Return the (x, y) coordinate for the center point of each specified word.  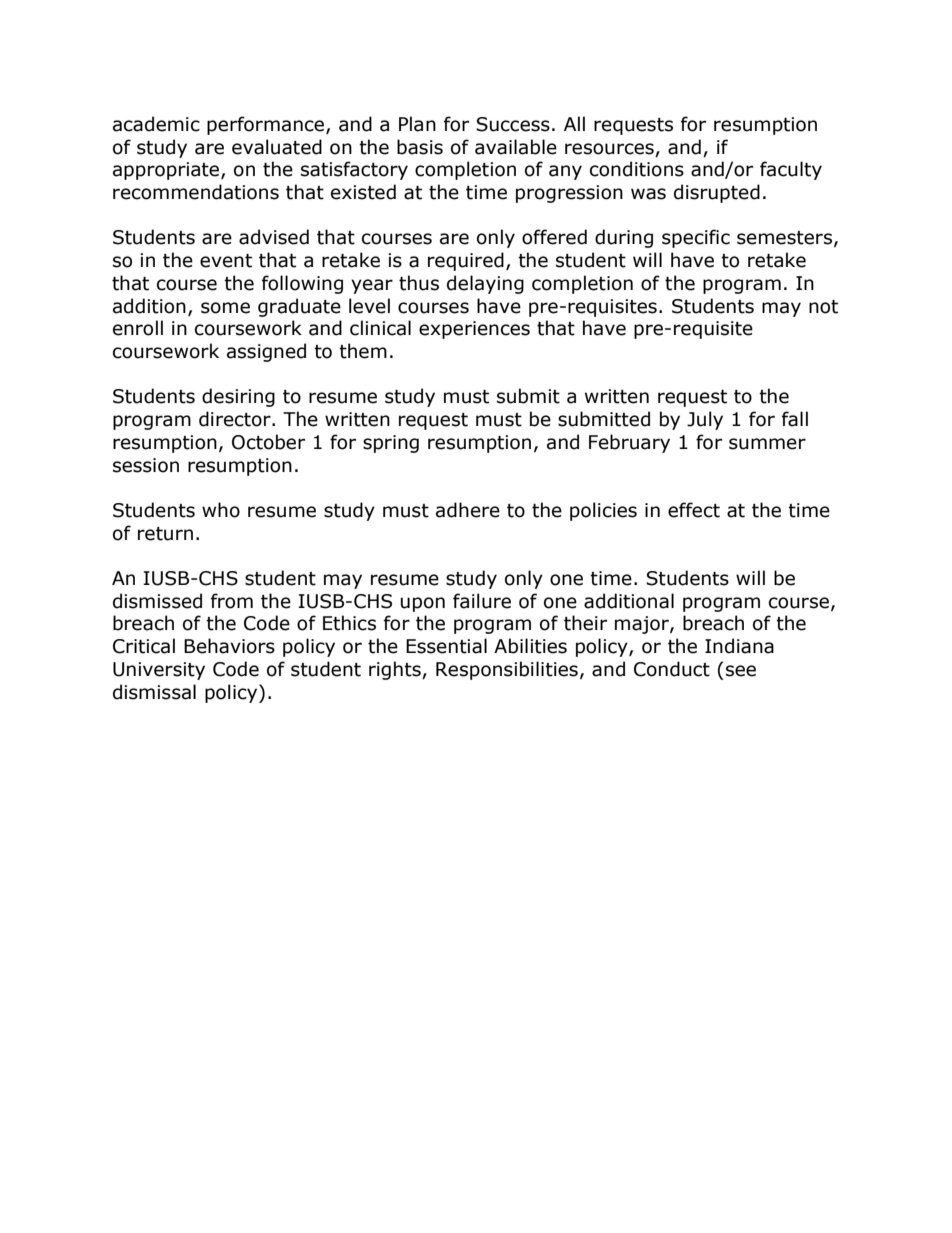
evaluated (277, 147)
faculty (791, 170)
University (159, 671)
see (741, 671)
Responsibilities (507, 670)
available (516, 147)
